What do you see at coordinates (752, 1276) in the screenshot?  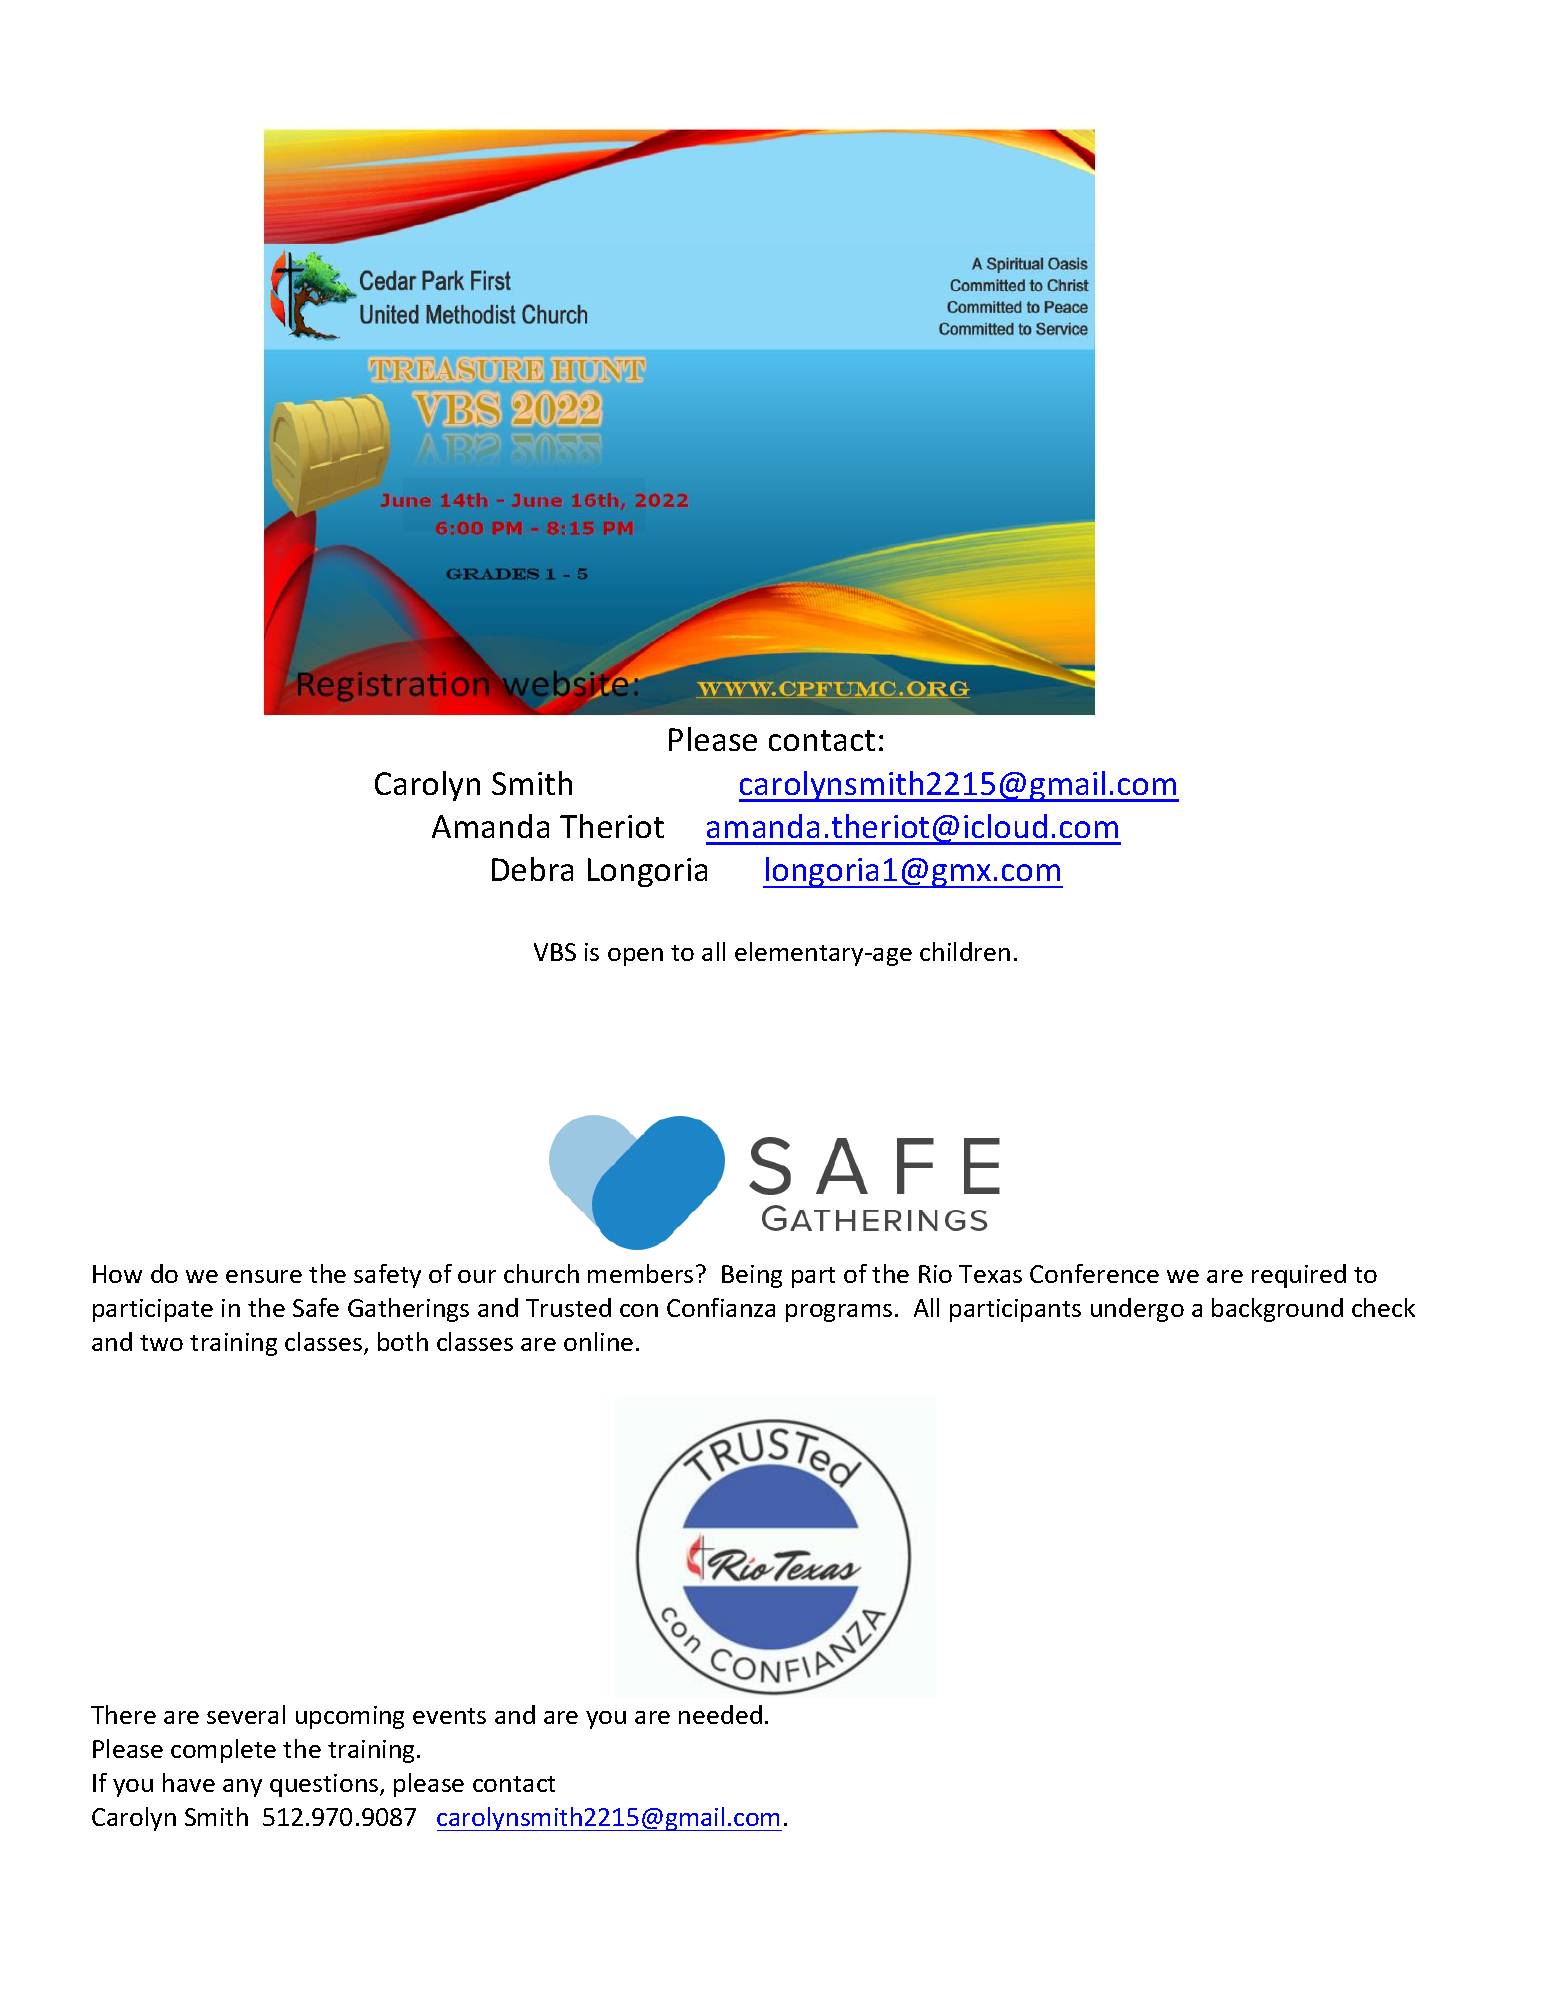 I see `Being` at bounding box center [752, 1276].
